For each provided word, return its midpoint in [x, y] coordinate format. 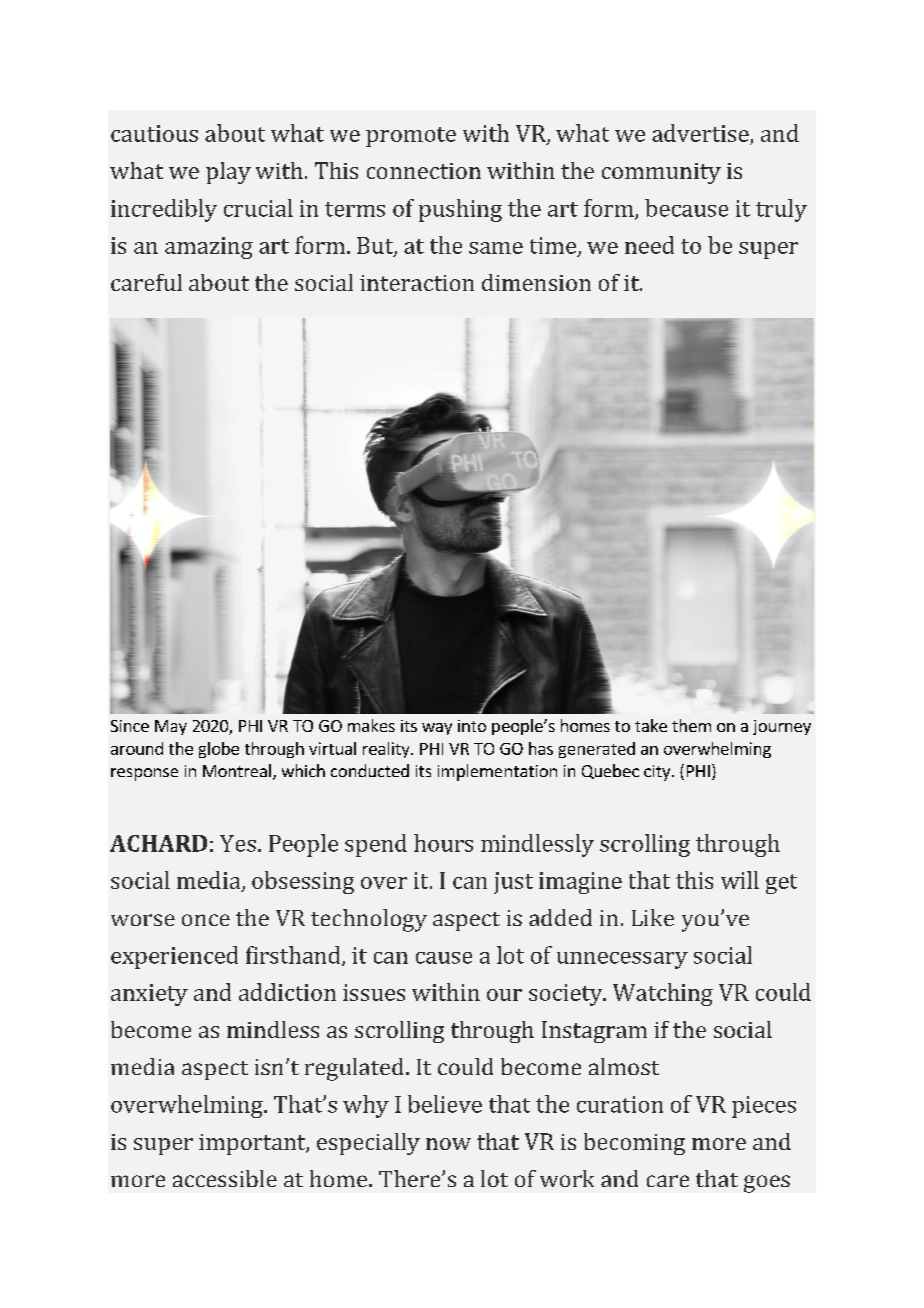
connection [424, 171]
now [448, 1144]
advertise [700, 133]
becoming [634, 1144]
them [691, 725]
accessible [225, 1178]
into [472, 726]
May [171, 727]
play [228, 173]
